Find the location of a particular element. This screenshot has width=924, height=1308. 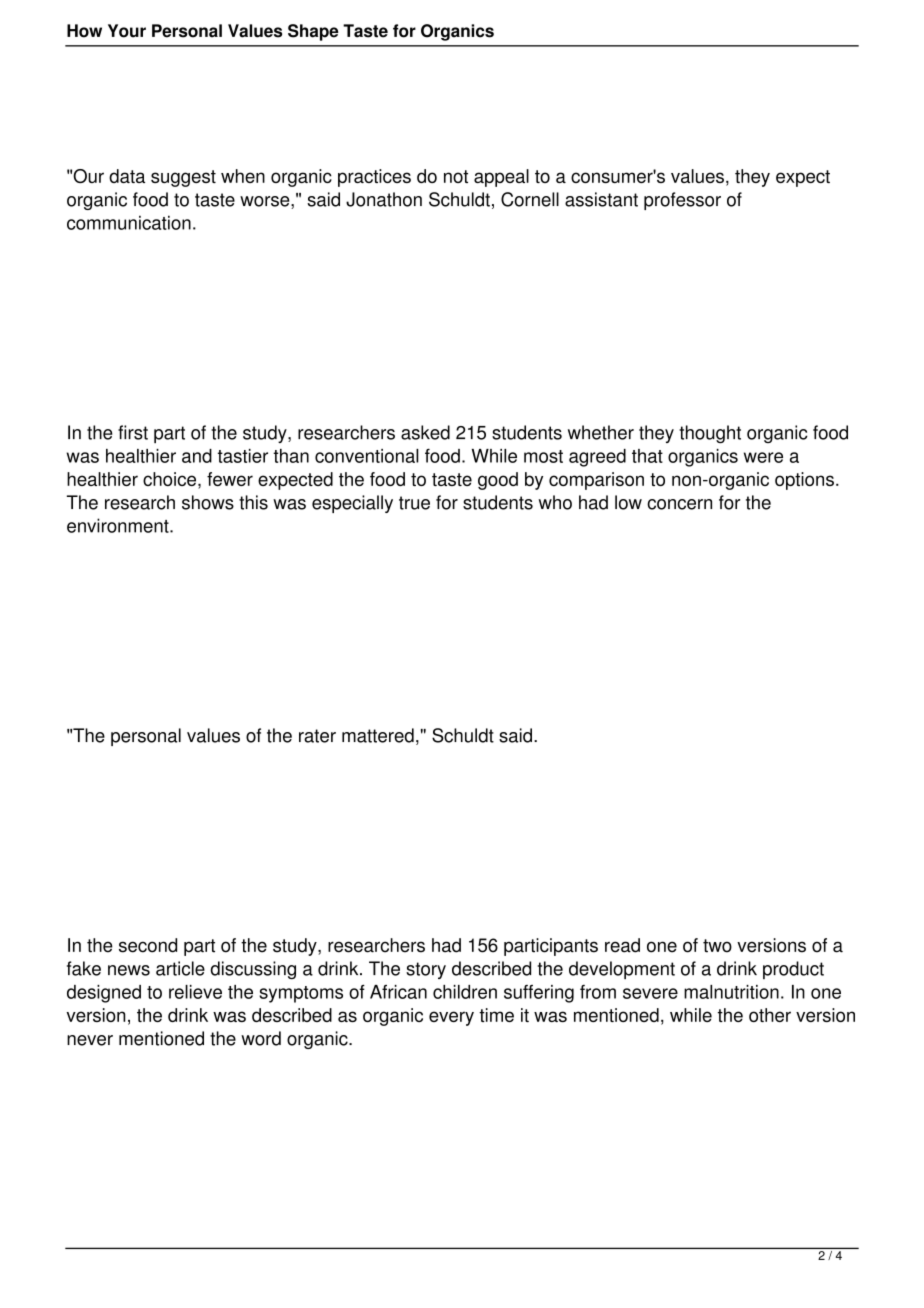

professor is located at coordinates (682, 201).
